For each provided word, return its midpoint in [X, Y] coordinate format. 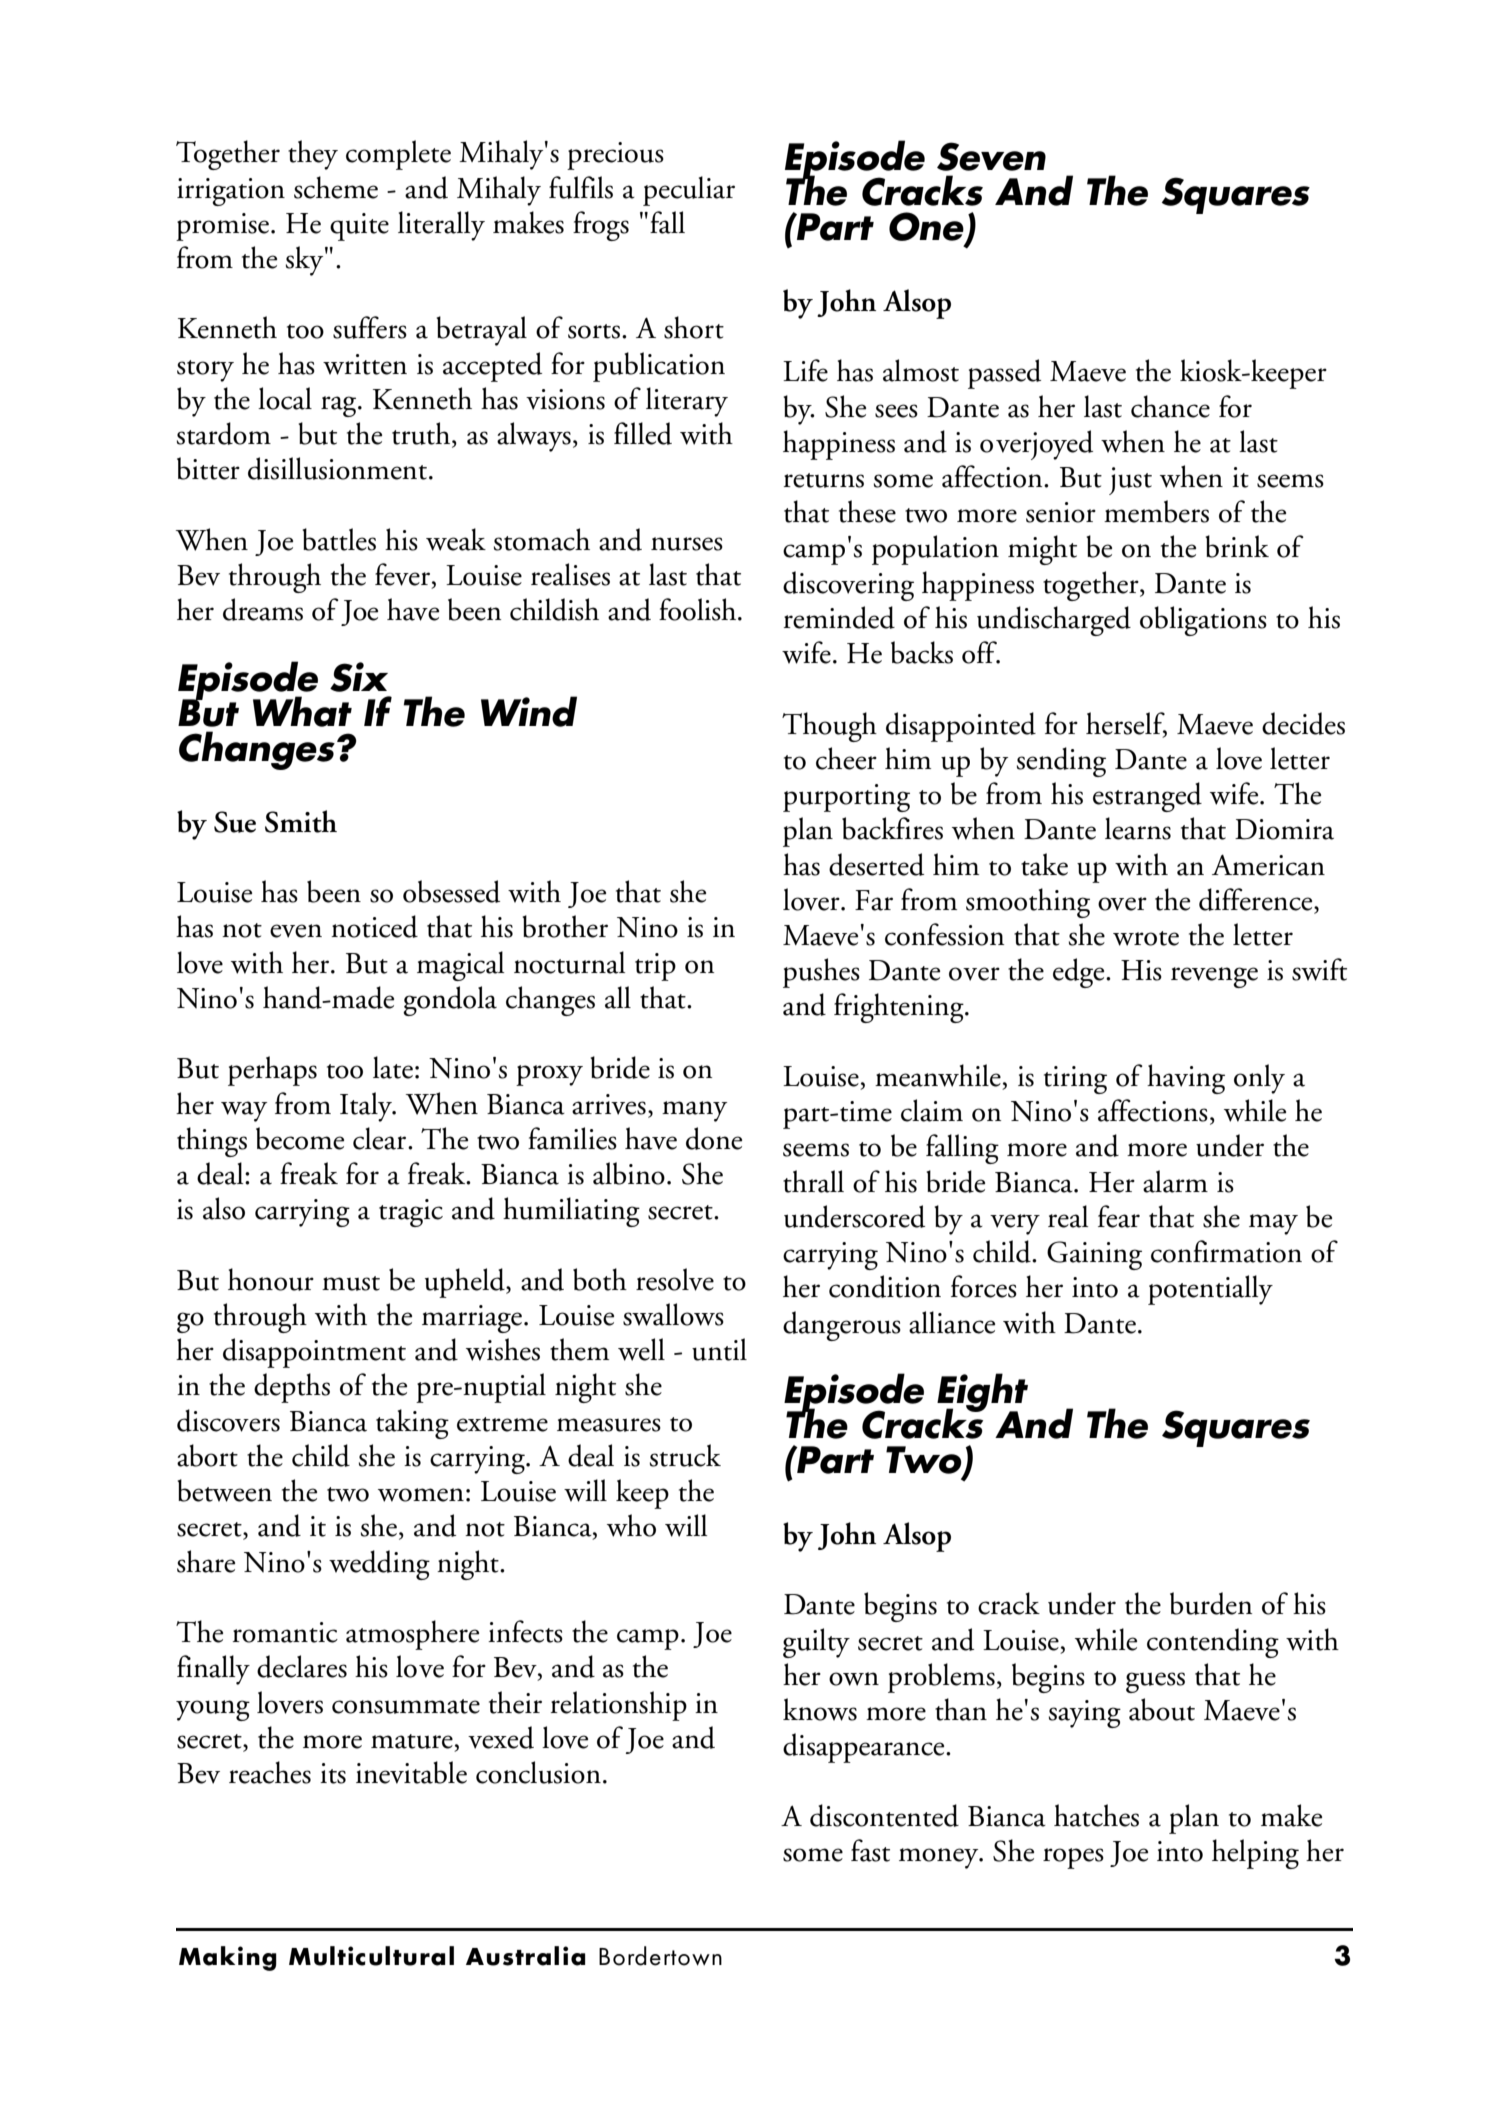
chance [1170, 406]
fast [870, 1850]
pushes [821, 973]
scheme [336, 187]
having [1186, 1079]
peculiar [689, 191]
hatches [1096, 1815]
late [393, 1067]
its [333, 1773]
